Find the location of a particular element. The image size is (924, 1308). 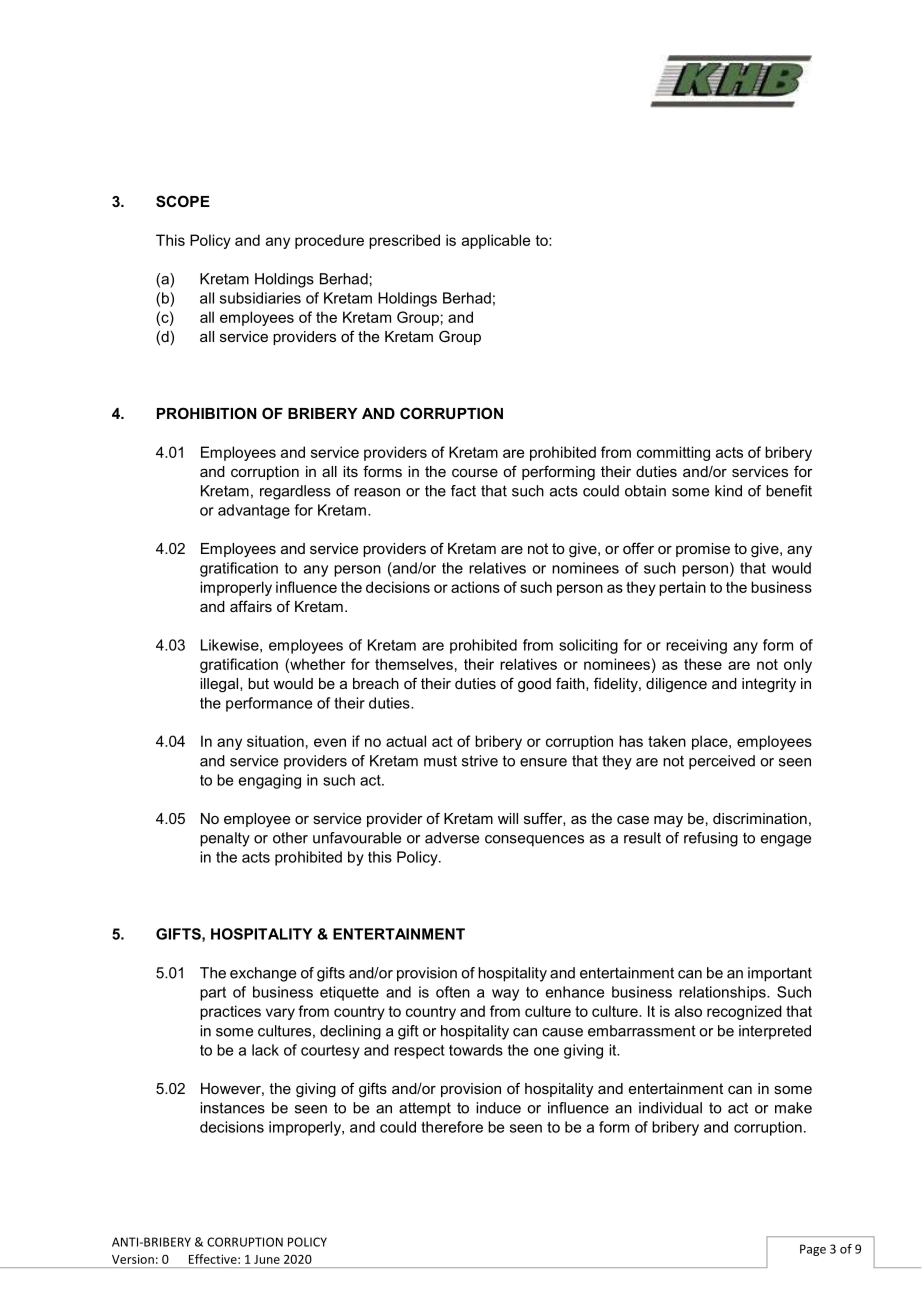

course is located at coordinates (475, 473).
